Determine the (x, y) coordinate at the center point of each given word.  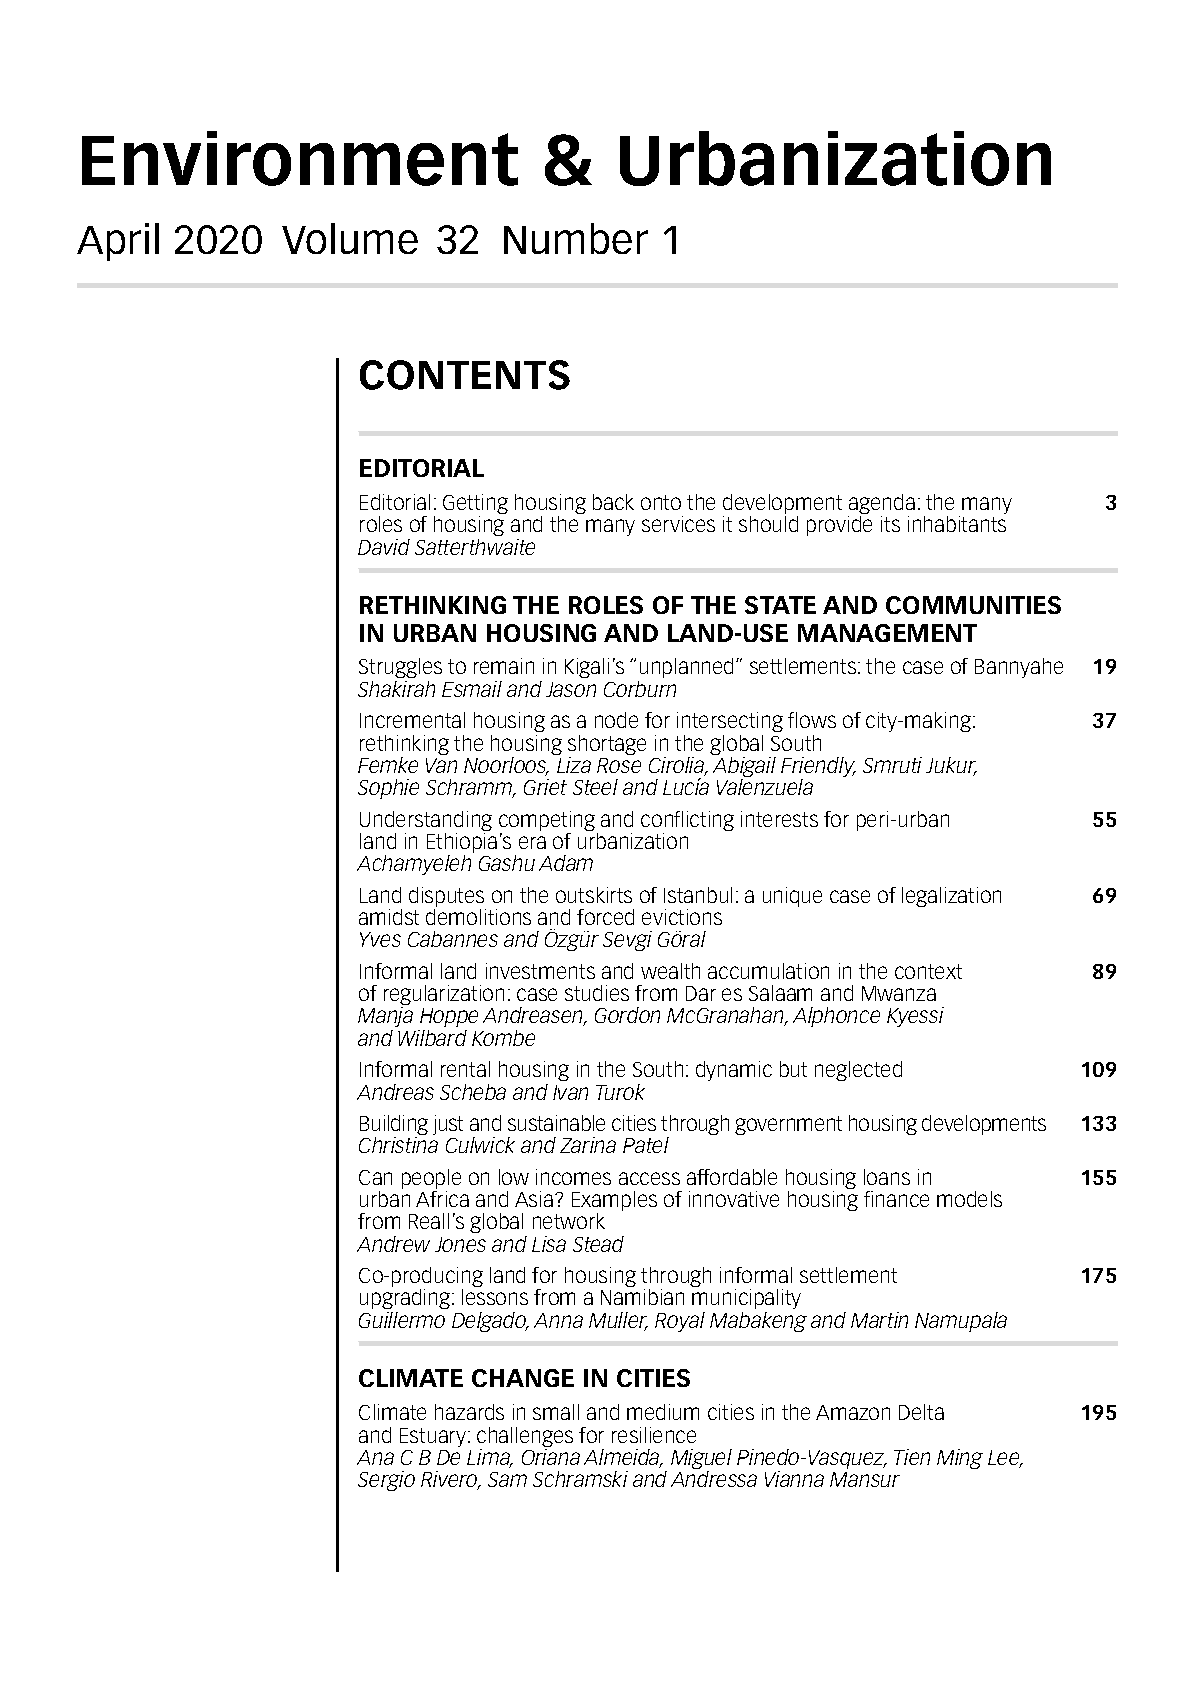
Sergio (386, 1481)
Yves (380, 939)
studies (597, 993)
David (384, 547)
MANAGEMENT (887, 633)
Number (576, 238)
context (928, 971)
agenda (881, 505)
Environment (300, 158)
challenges (525, 1438)
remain (504, 666)
